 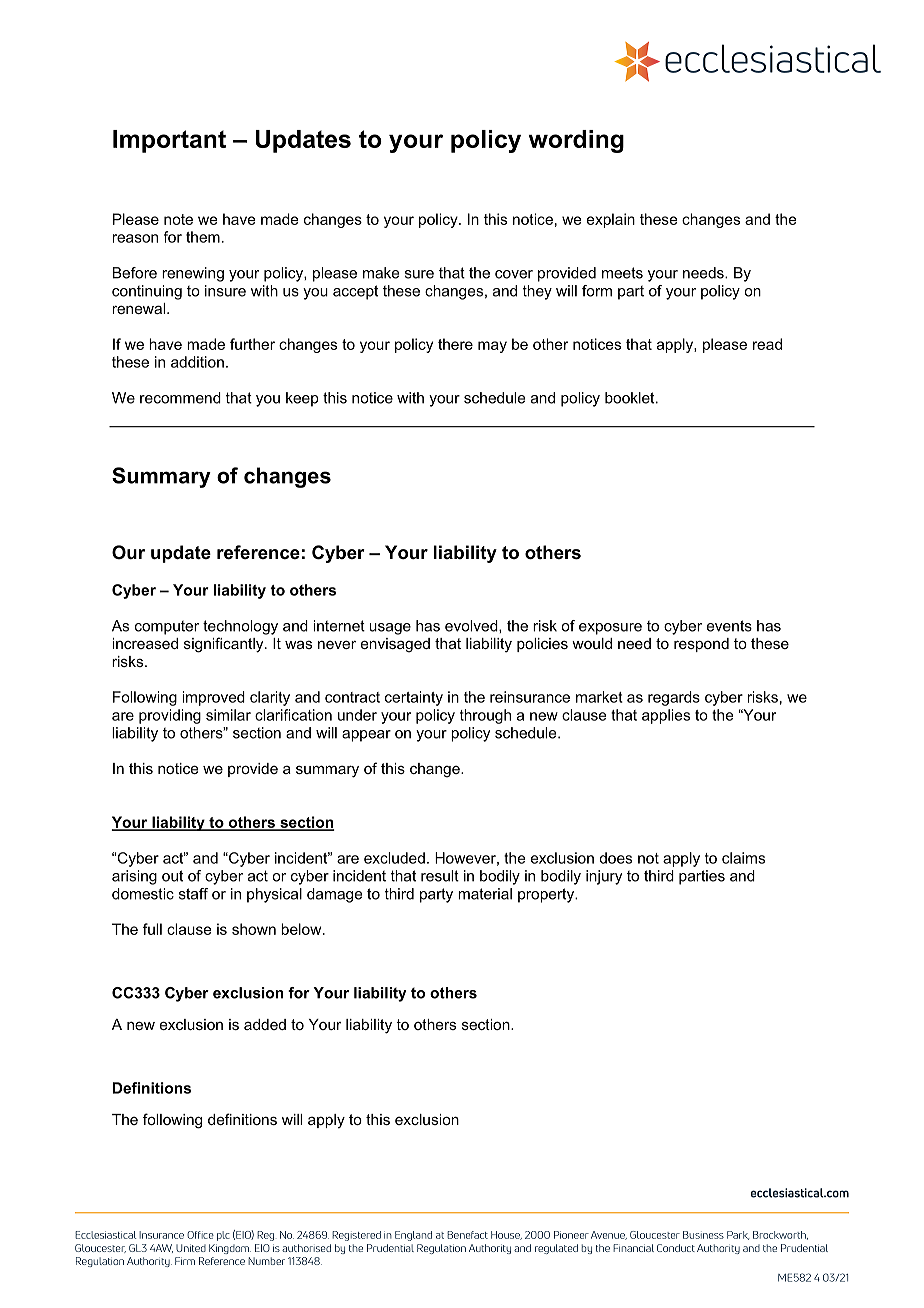 I want to click on Important, so click(x=169, y=141).
